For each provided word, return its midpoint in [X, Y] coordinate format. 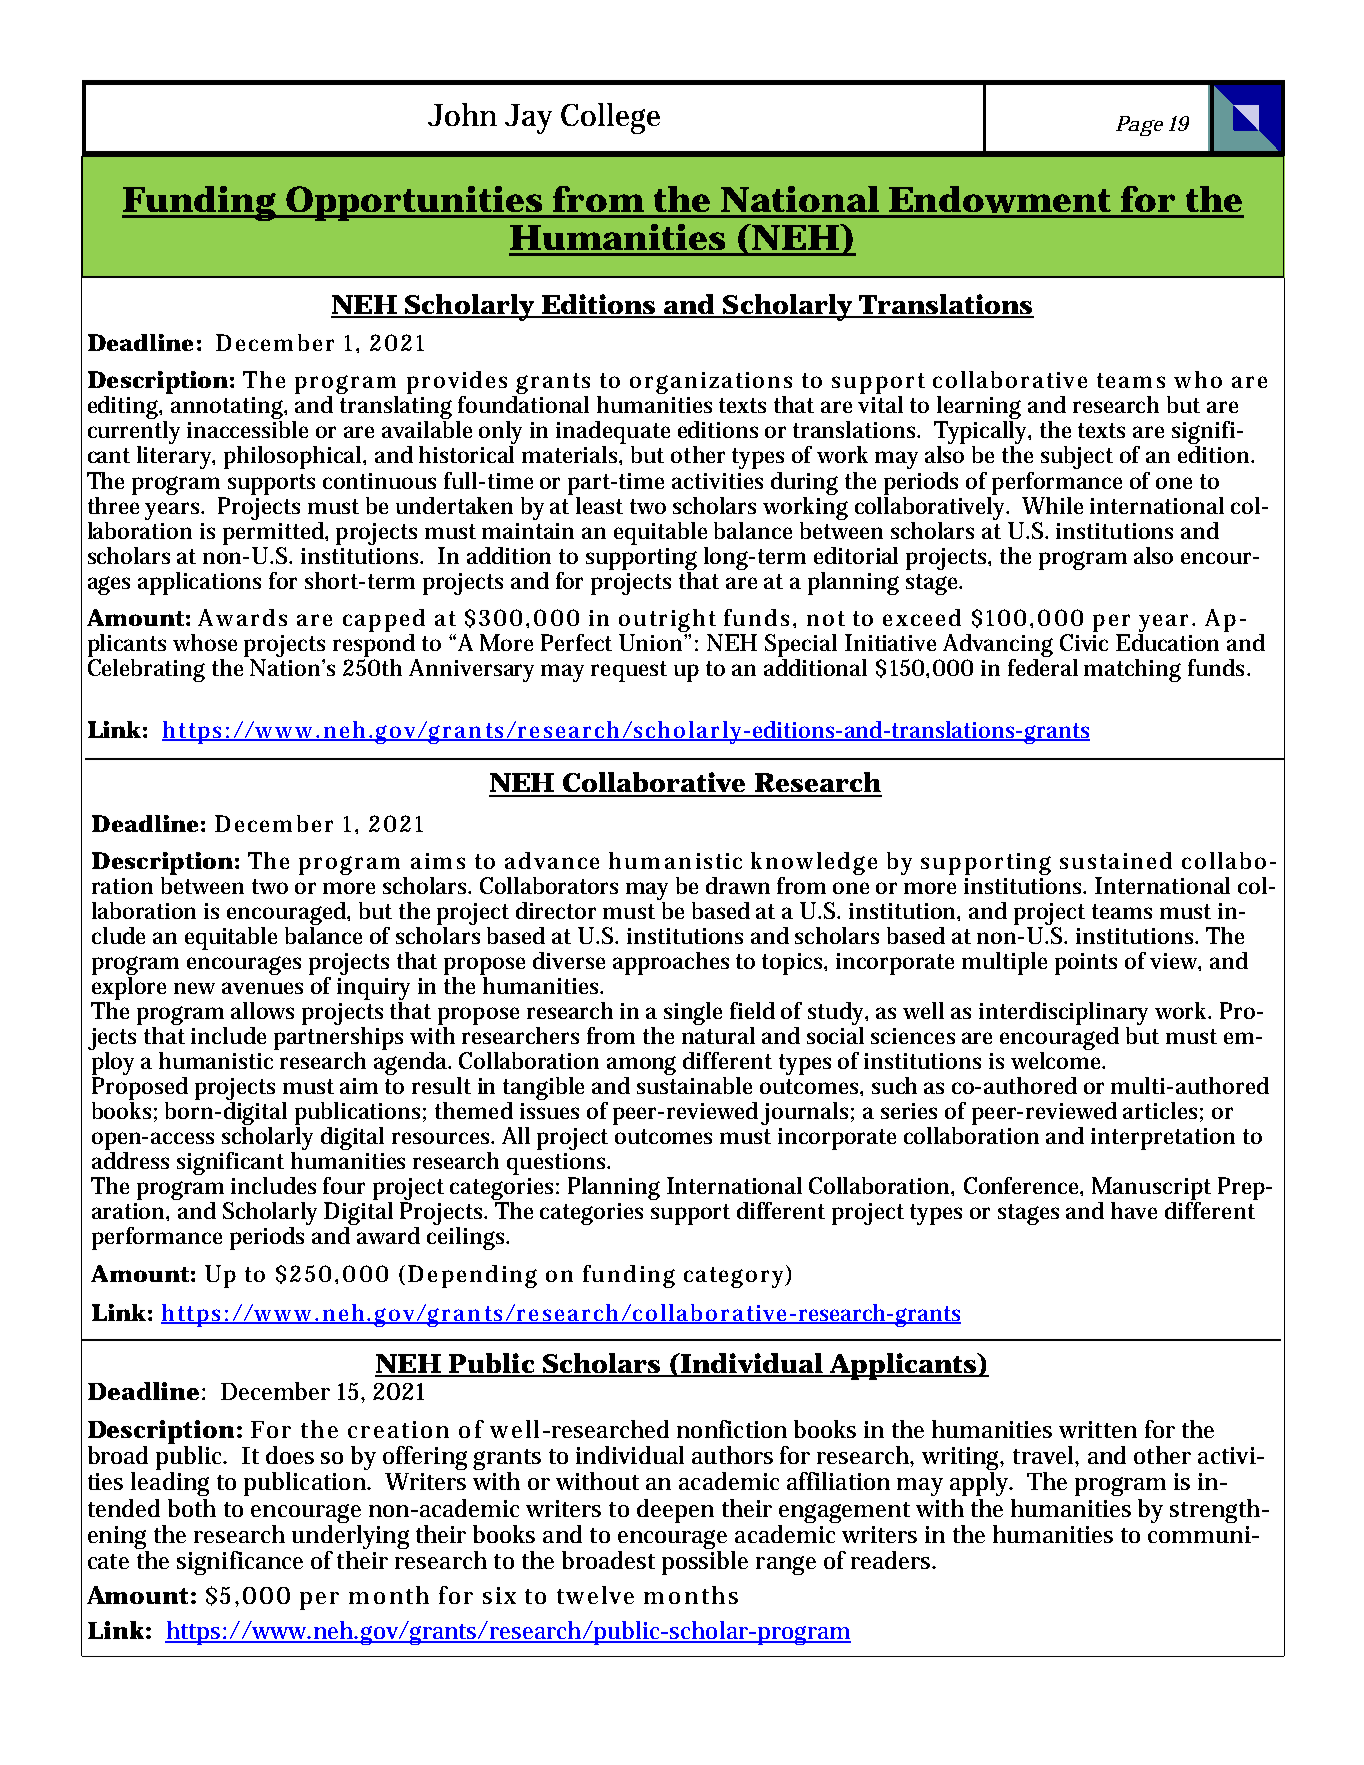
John [462, 114]
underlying [350, 1537]
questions [558, 1164]
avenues [262, 988]
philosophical [294, 457]
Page [1139, 126]
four [344, 1185]
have [1134, 1210]
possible [705, 1563]
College [610, 118]
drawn [738, 885]
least [599, 505]
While [1052, 505]
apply [981, 1484]
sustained [1116, 860]
